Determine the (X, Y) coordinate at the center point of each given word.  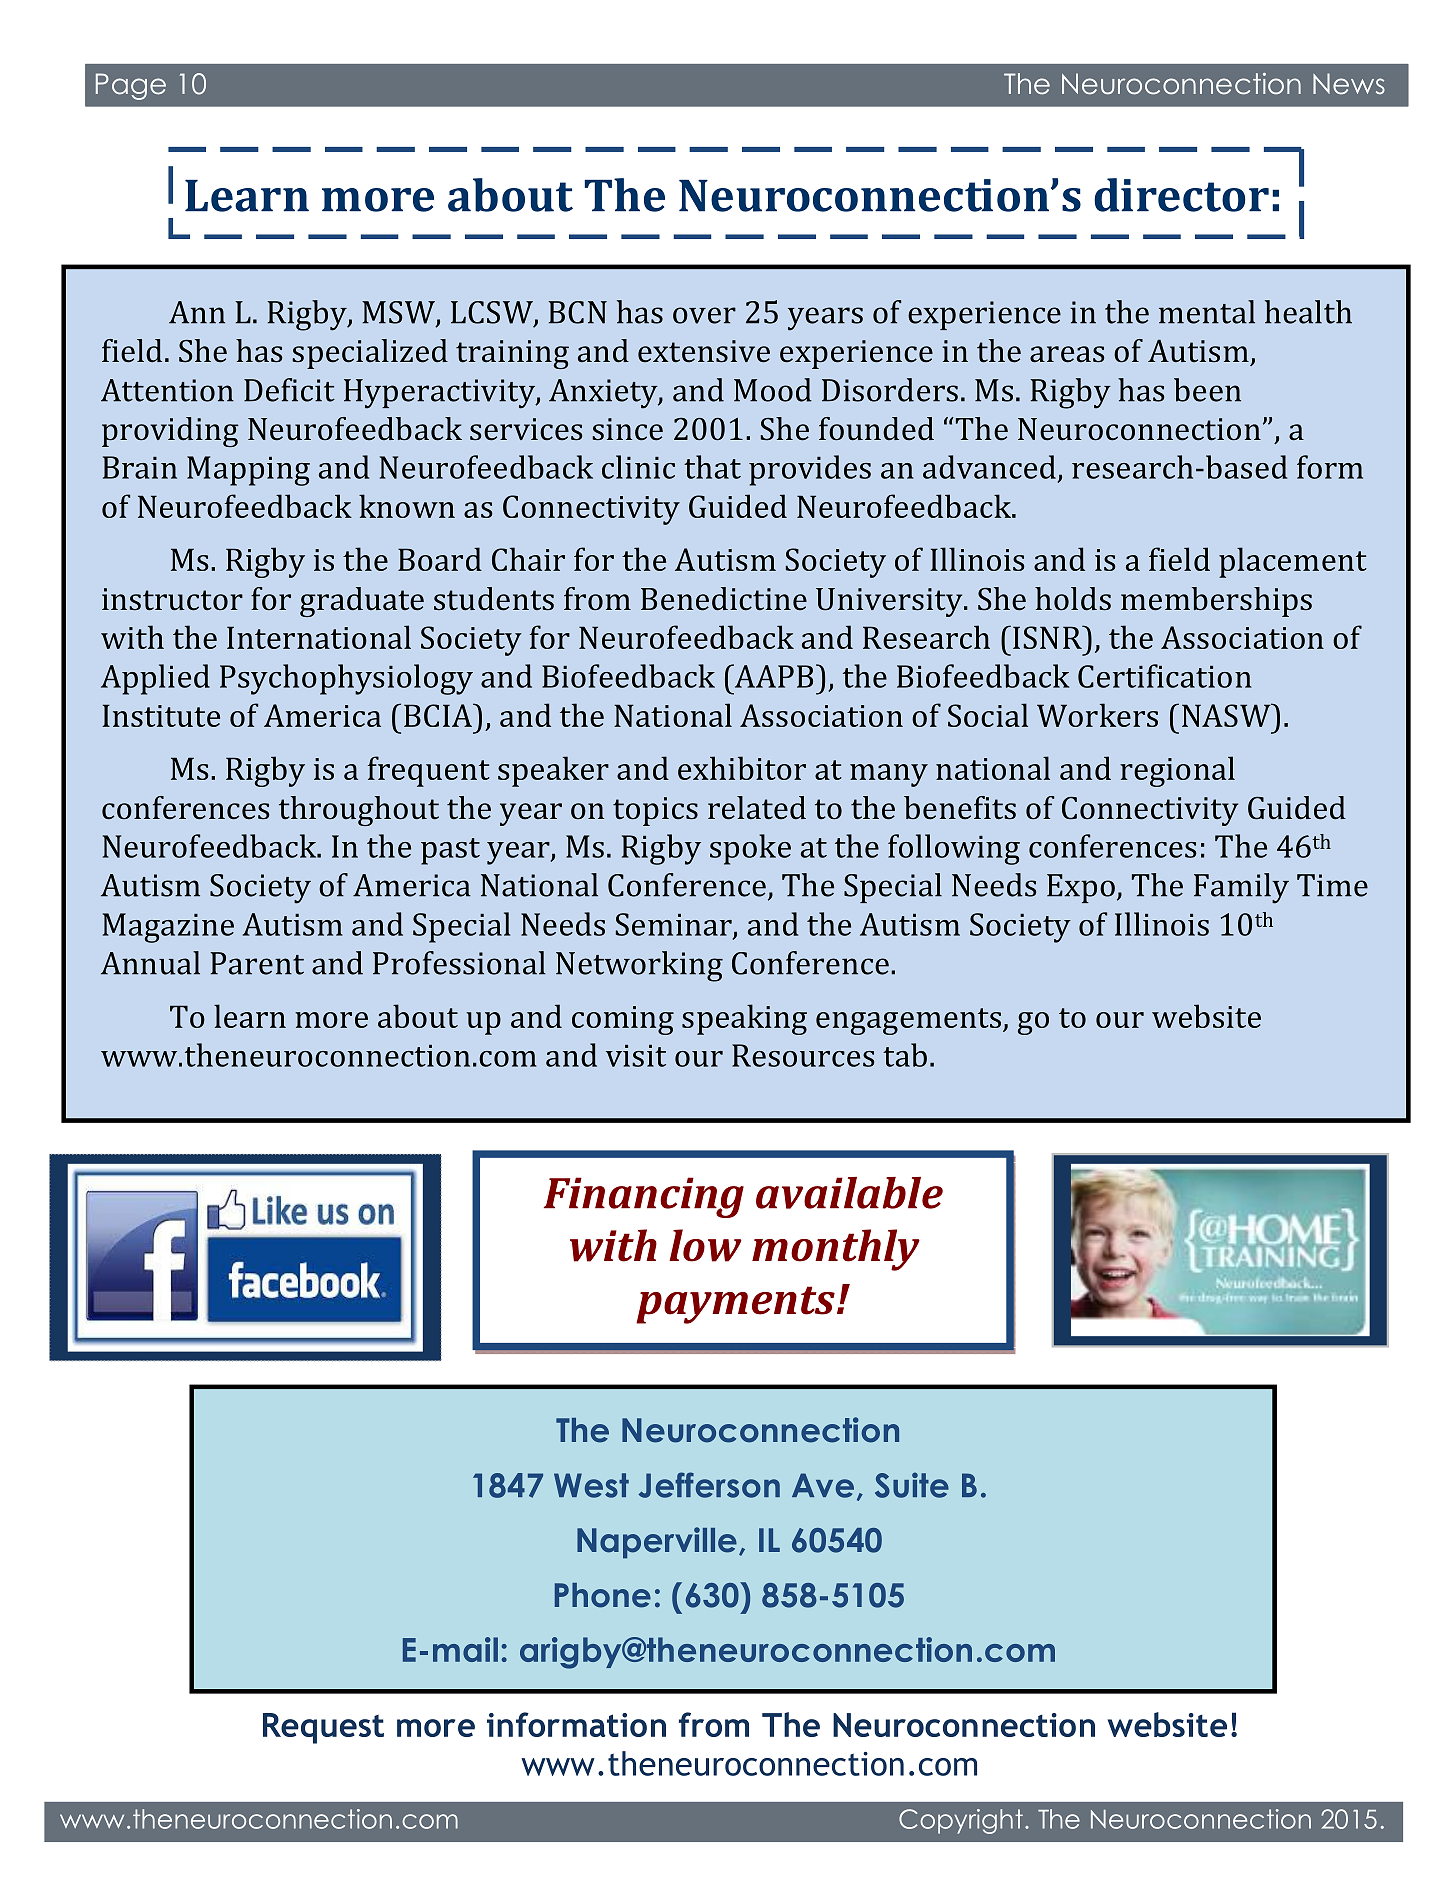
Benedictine (724, 599)
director (1181, 195)
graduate (362, 602)
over (704, 315)
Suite (912, 1485)
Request (323, 1728)
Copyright (961, 1821)
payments (735, 1305)
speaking (744, 1019)
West (591, 1485)
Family (1241, 888)
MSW (399, 313)
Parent (257, 963)
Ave (823, 1485)
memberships (1216, 602)
